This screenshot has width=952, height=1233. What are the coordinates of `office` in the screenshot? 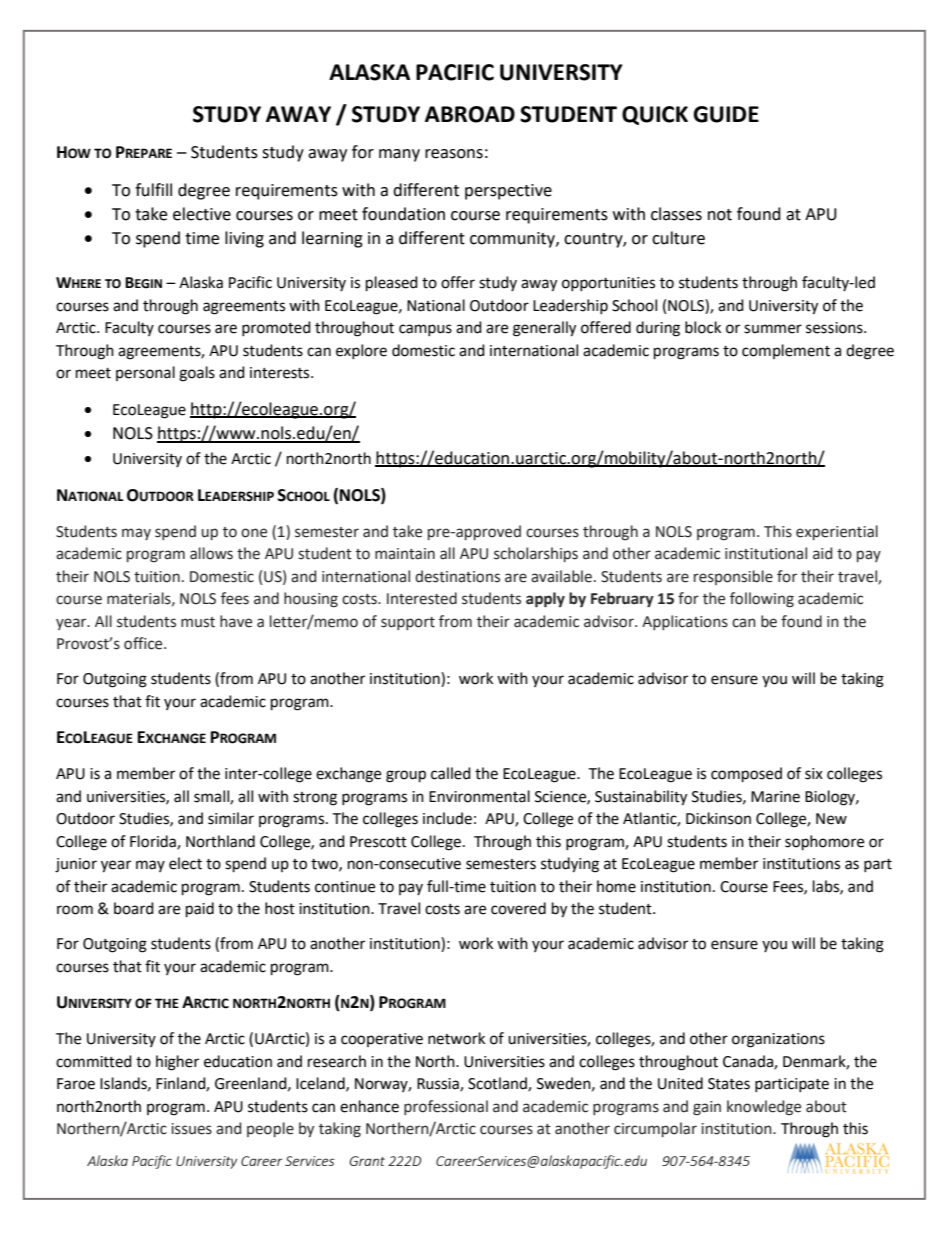 It's located at (144, 643).
